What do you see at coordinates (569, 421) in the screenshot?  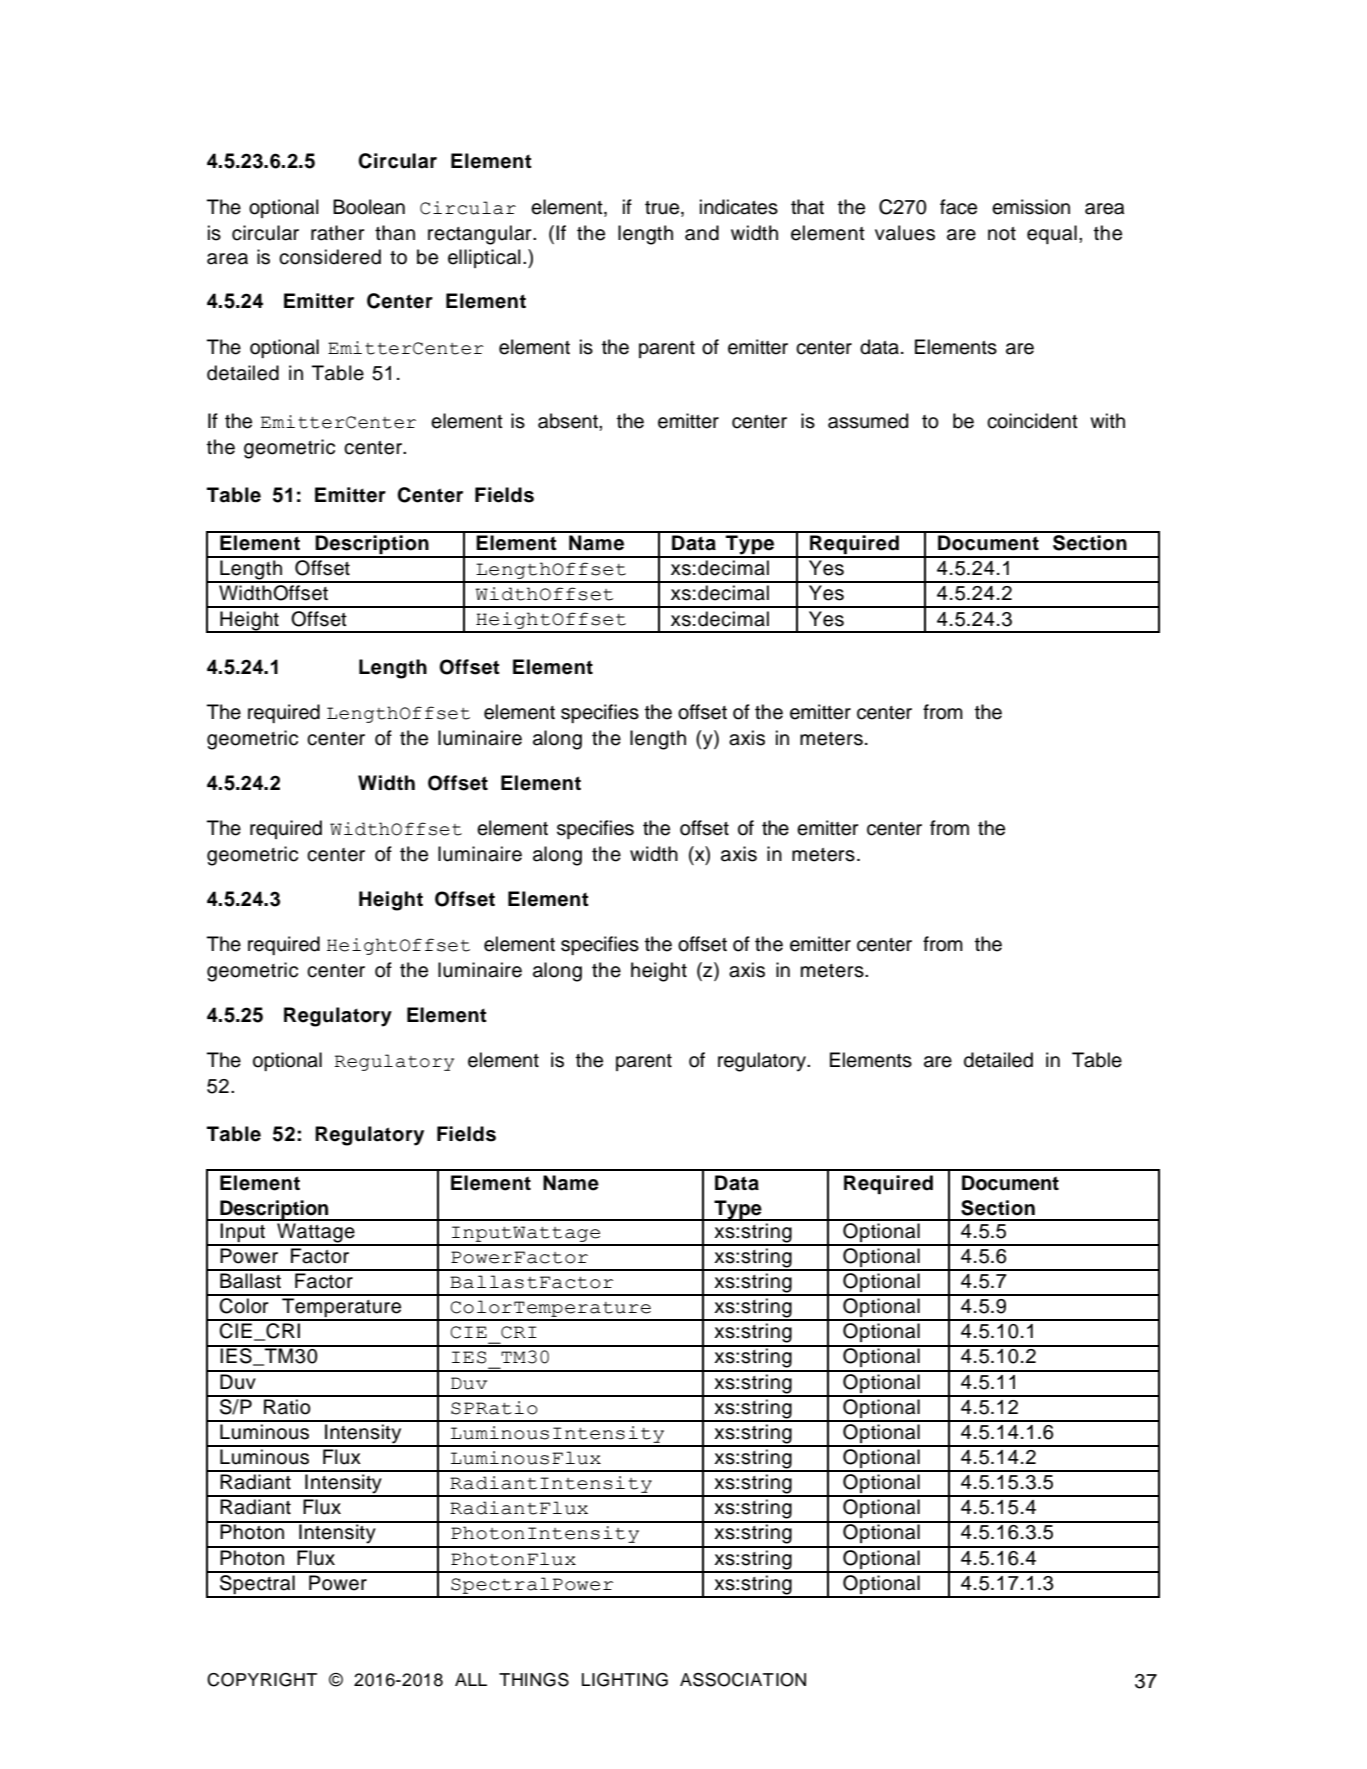 I see `absent` at bounding box center [569, 421].
